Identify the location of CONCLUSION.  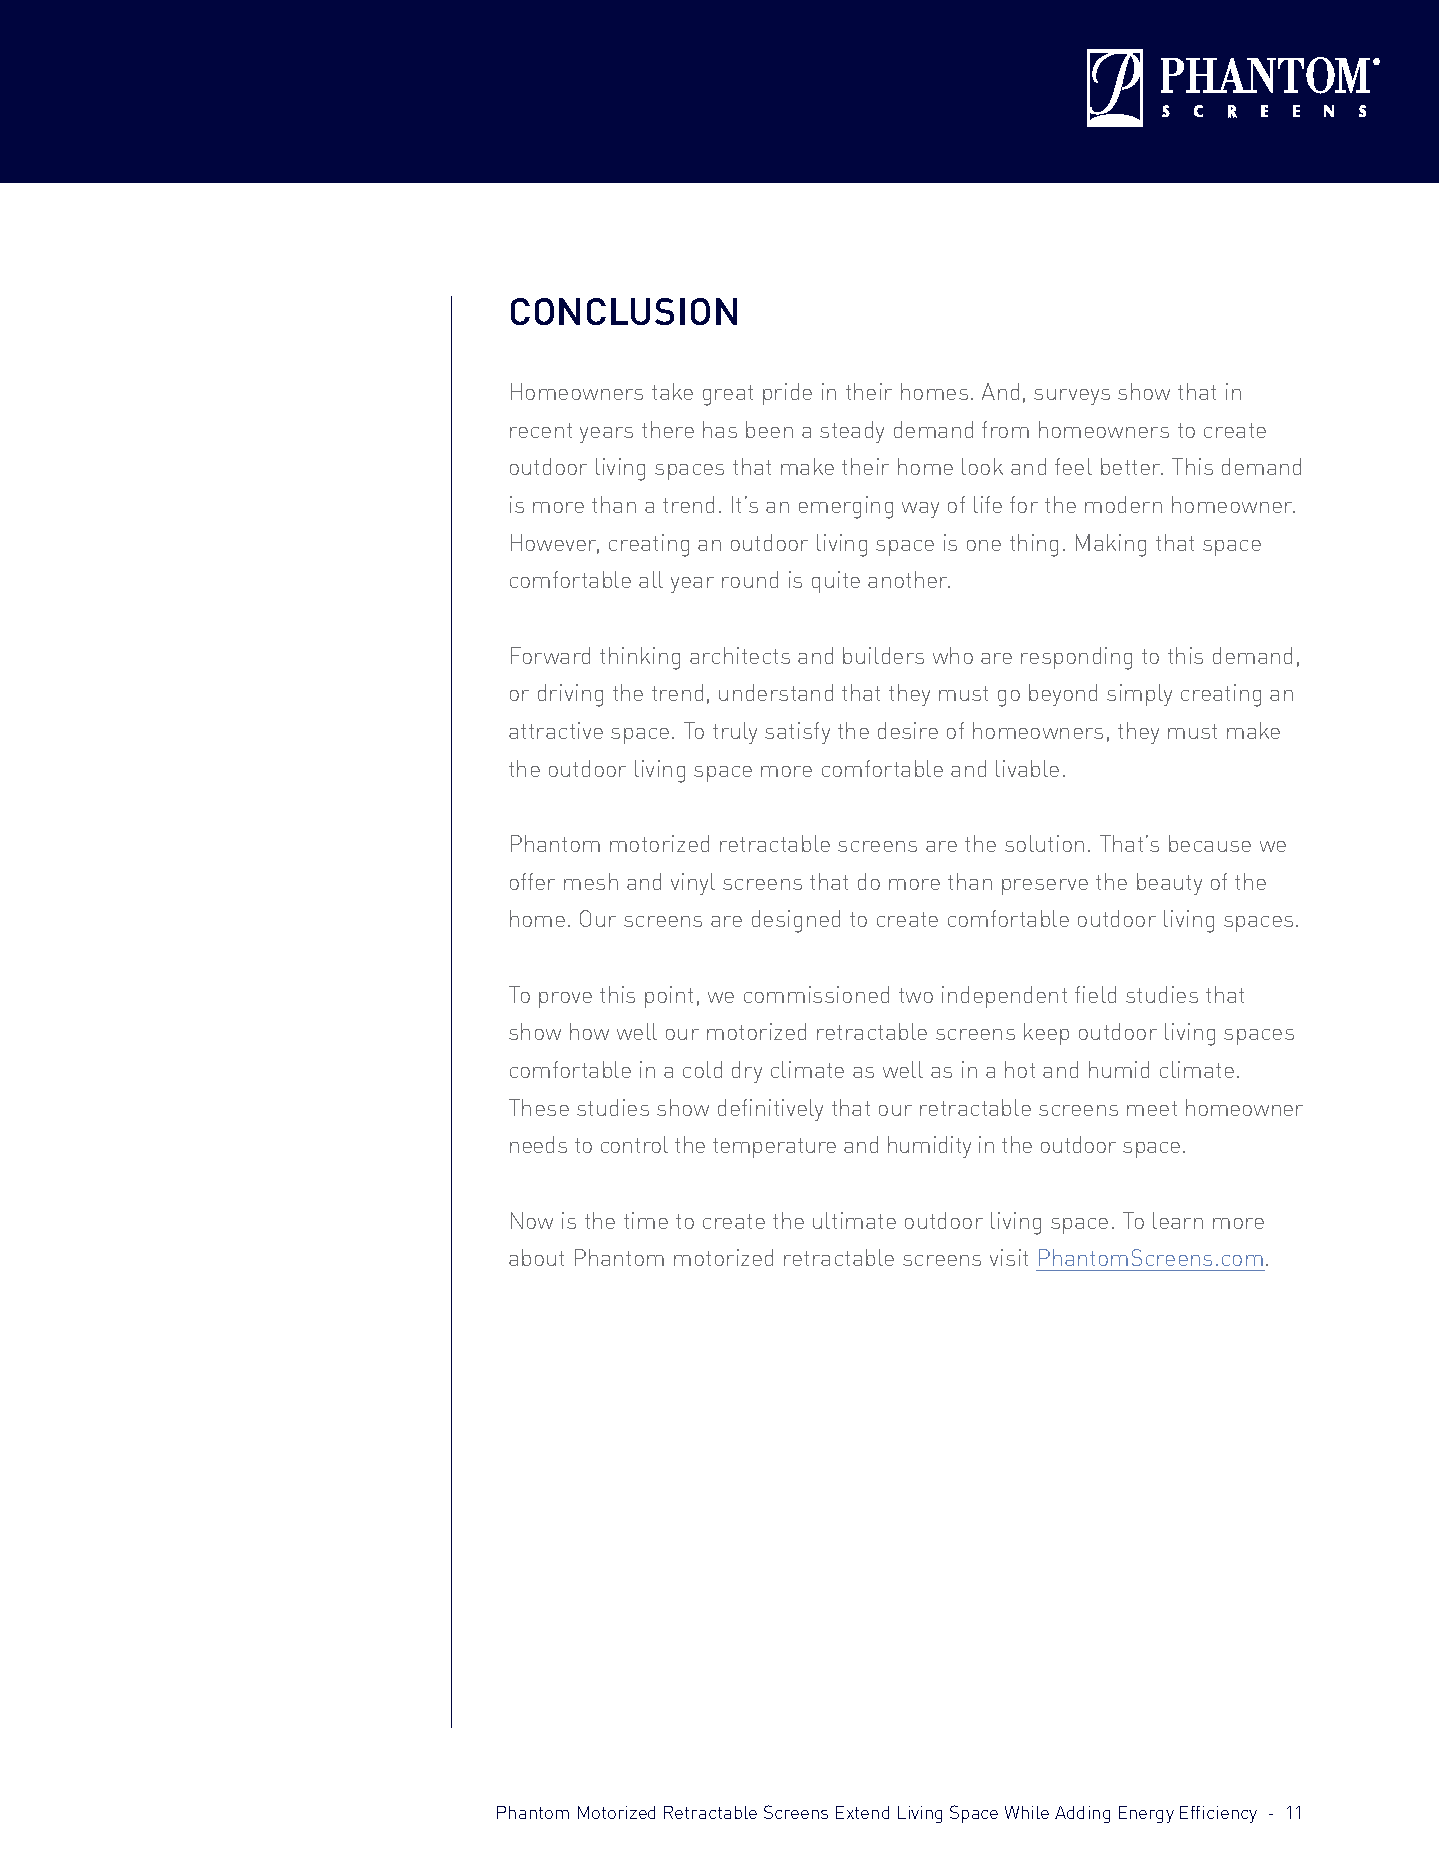
(624, 311).
